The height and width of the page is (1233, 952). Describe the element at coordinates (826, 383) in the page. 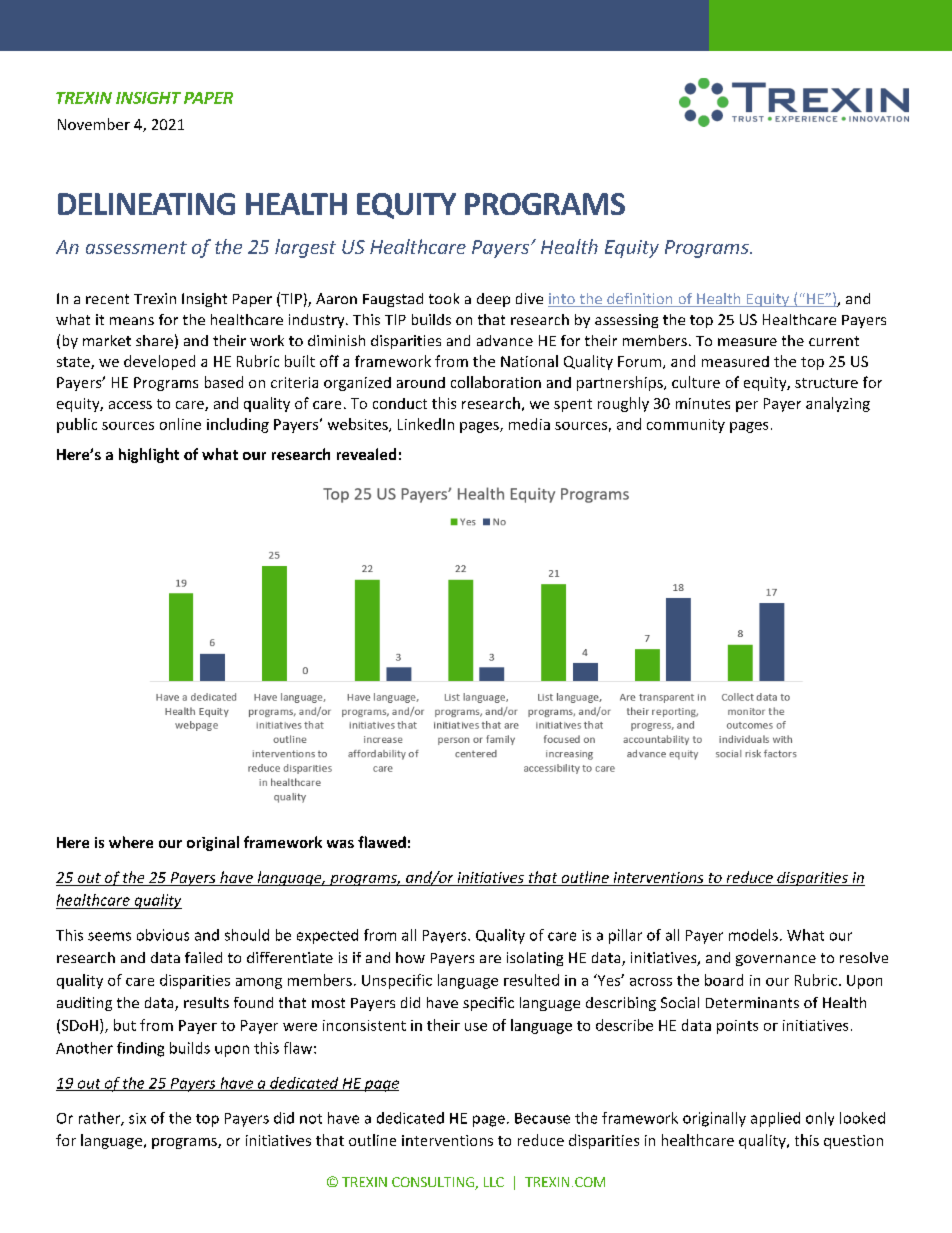

I see `structure` at that location.
